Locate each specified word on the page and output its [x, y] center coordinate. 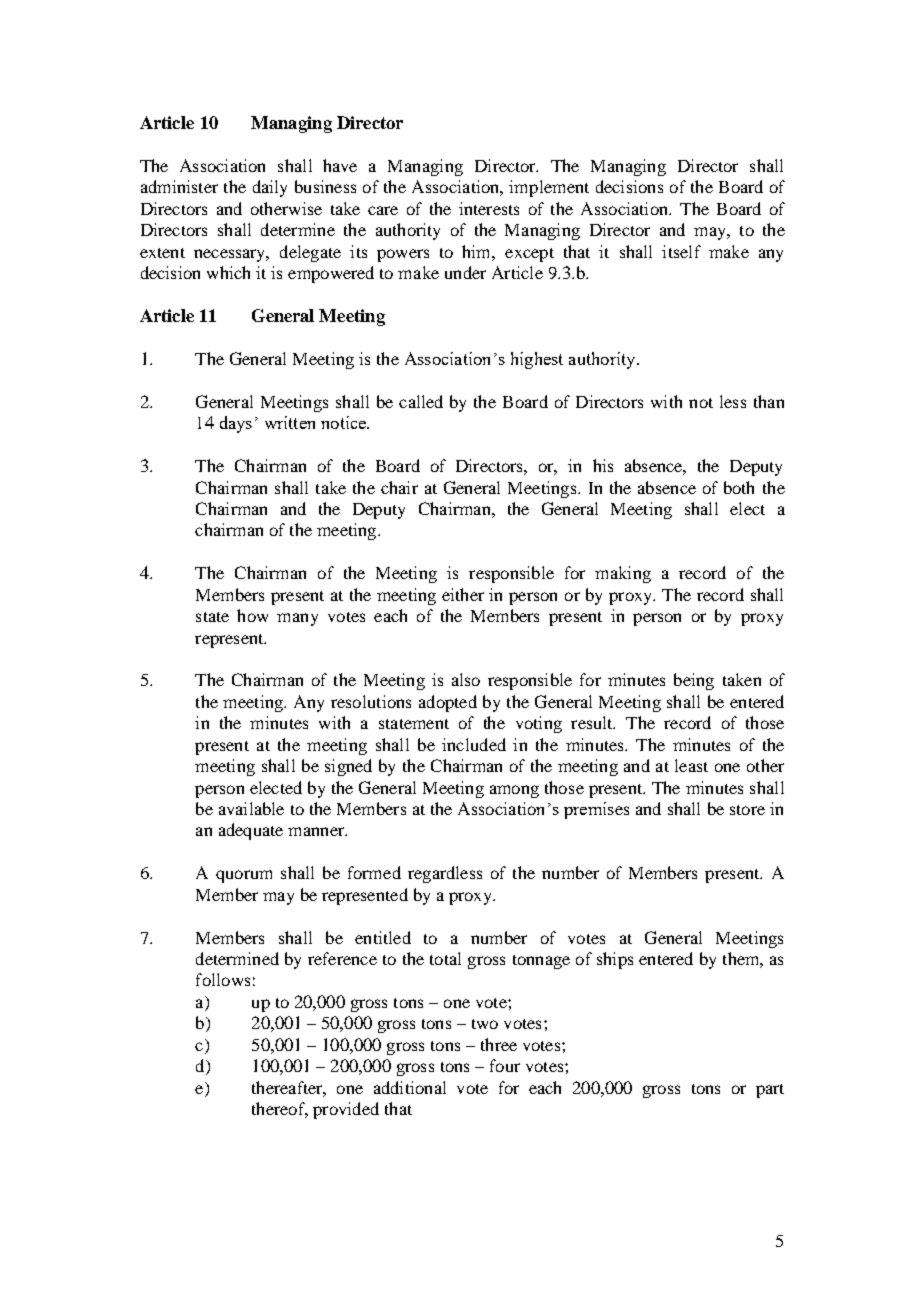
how [252, 615]
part [770, 1091]
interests [489, 208]
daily [270, 188]
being [694, 681]
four [505, 1065]
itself [681, 251]
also [466, 679]
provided [346, 1110]
